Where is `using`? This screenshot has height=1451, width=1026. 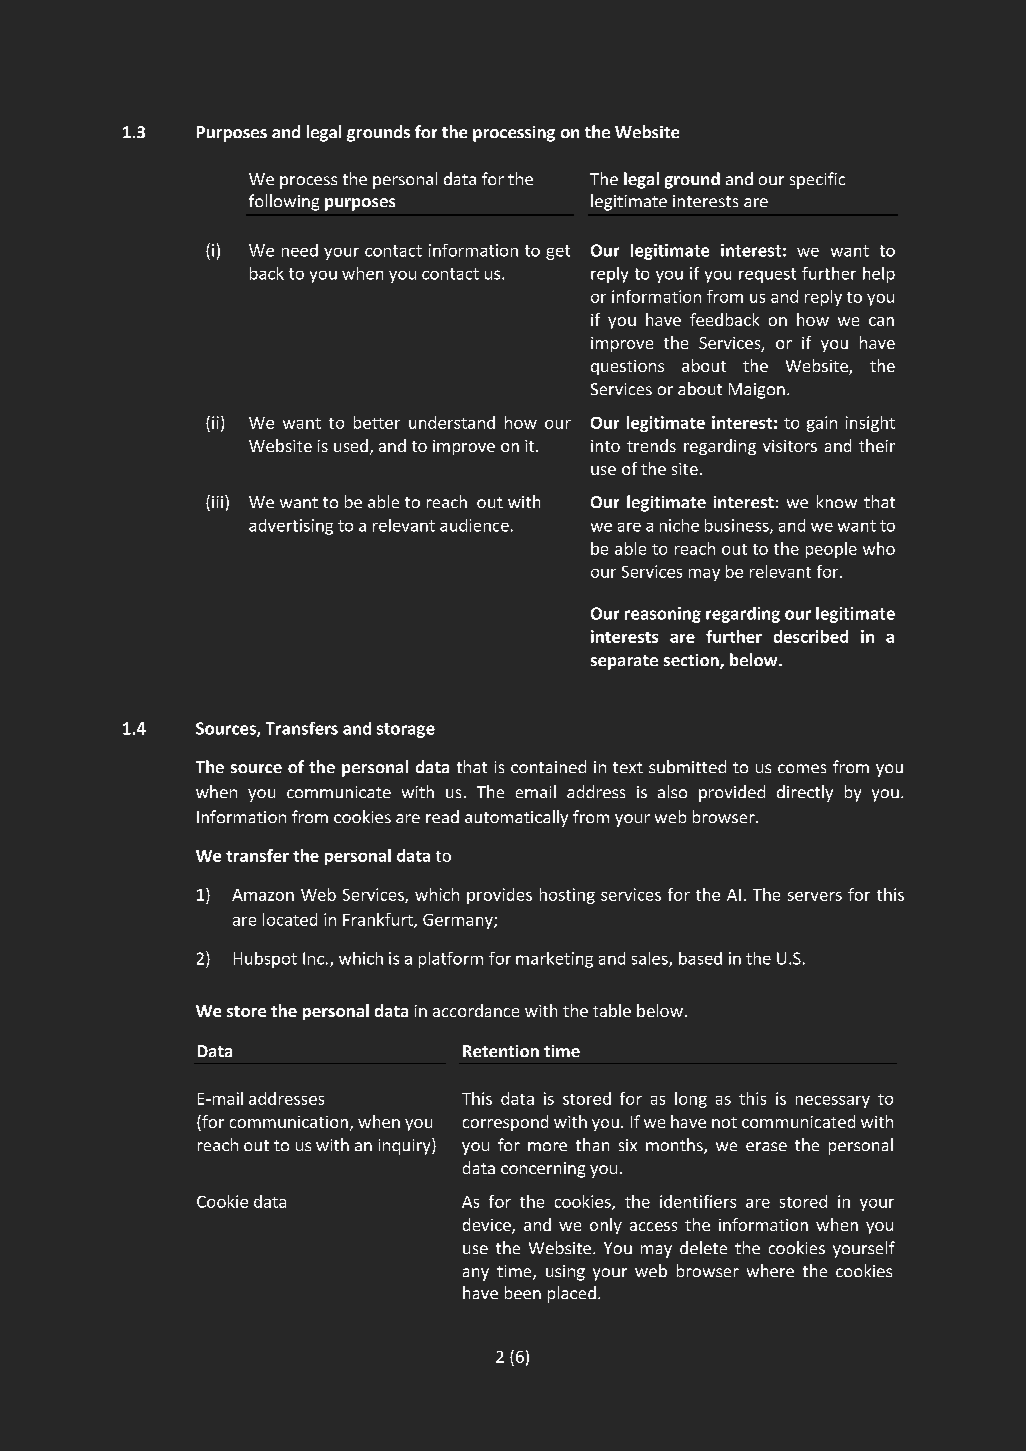
using is located at coordinates (565, 1273).
